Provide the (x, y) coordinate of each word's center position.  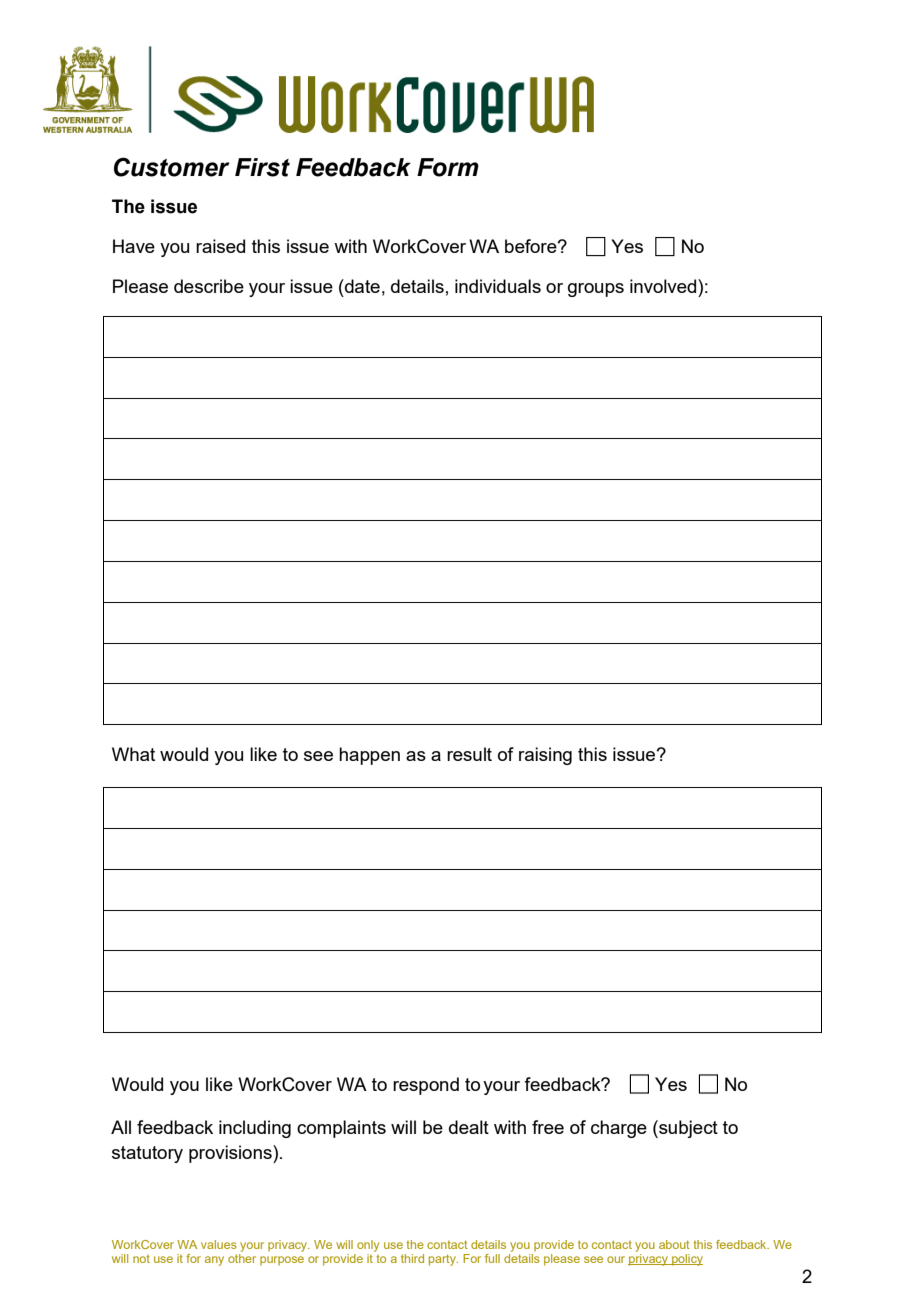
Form (448, 167)
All (121, 1127)
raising (545, 756)
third (412, 1258)
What (133, 754)
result (469, 754)
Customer (172, 167)
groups (596, 290)
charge (619, 1129)
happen (369, 756)
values (219, 1244)
